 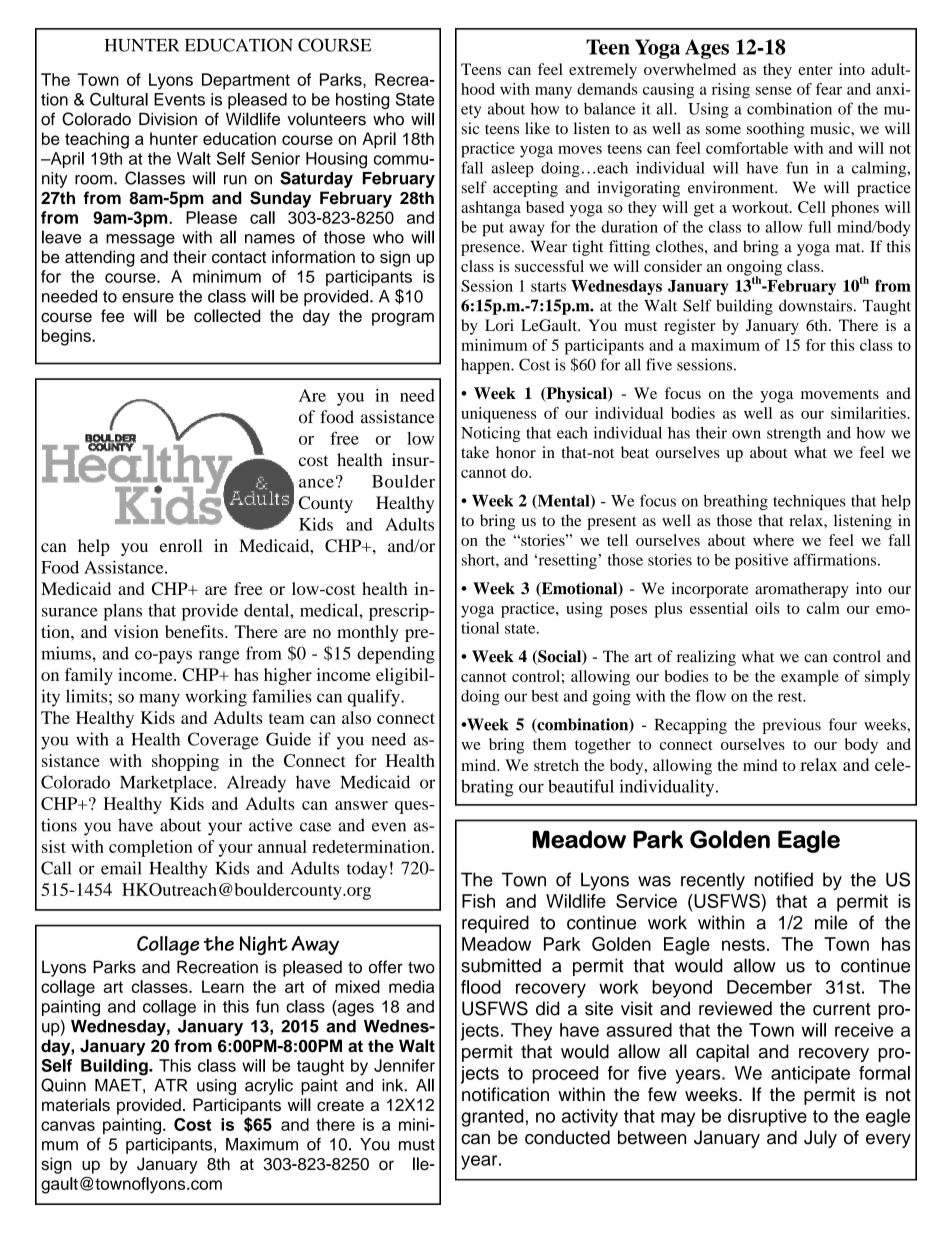 What do you see at coordinates (537, 128) in the screenshot?
I see `like` at bounding box center [537, 128].
